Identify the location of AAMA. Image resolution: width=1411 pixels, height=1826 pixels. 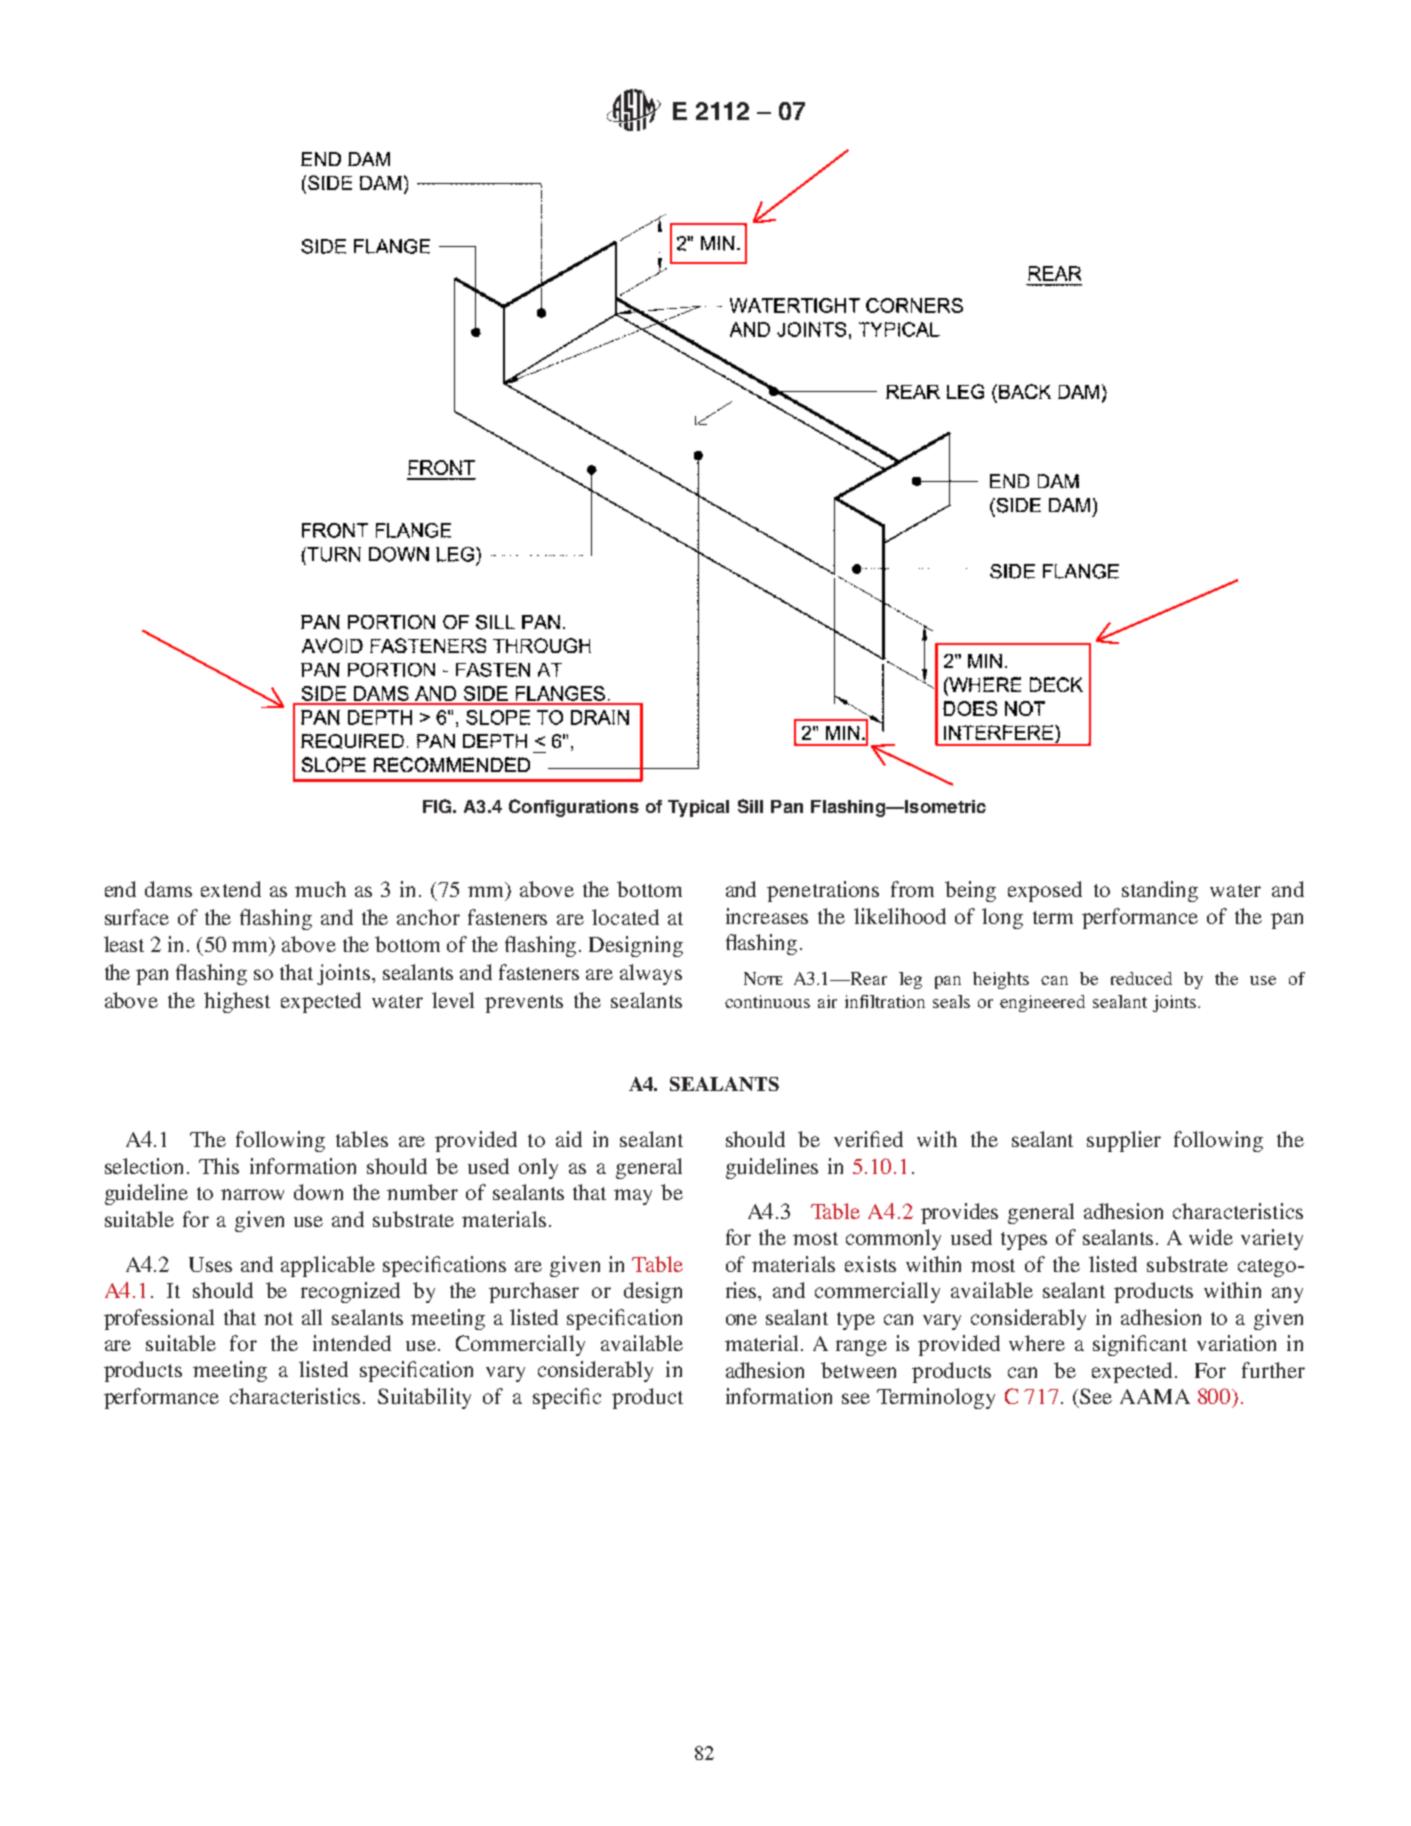
(1155, 1396).
